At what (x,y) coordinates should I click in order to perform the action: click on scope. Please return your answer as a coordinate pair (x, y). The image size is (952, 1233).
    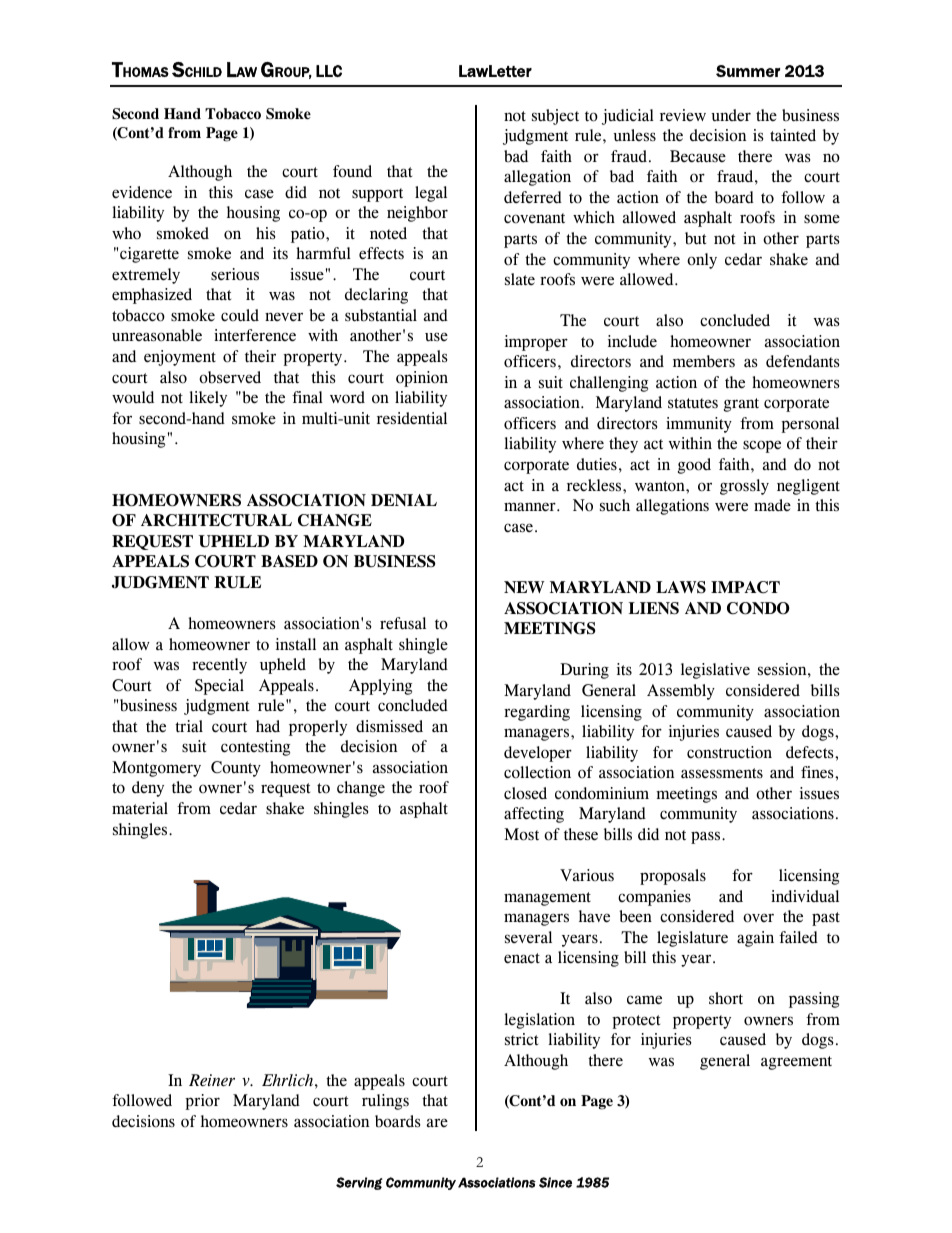
    Looking at the image, I should click on (762, 446).
